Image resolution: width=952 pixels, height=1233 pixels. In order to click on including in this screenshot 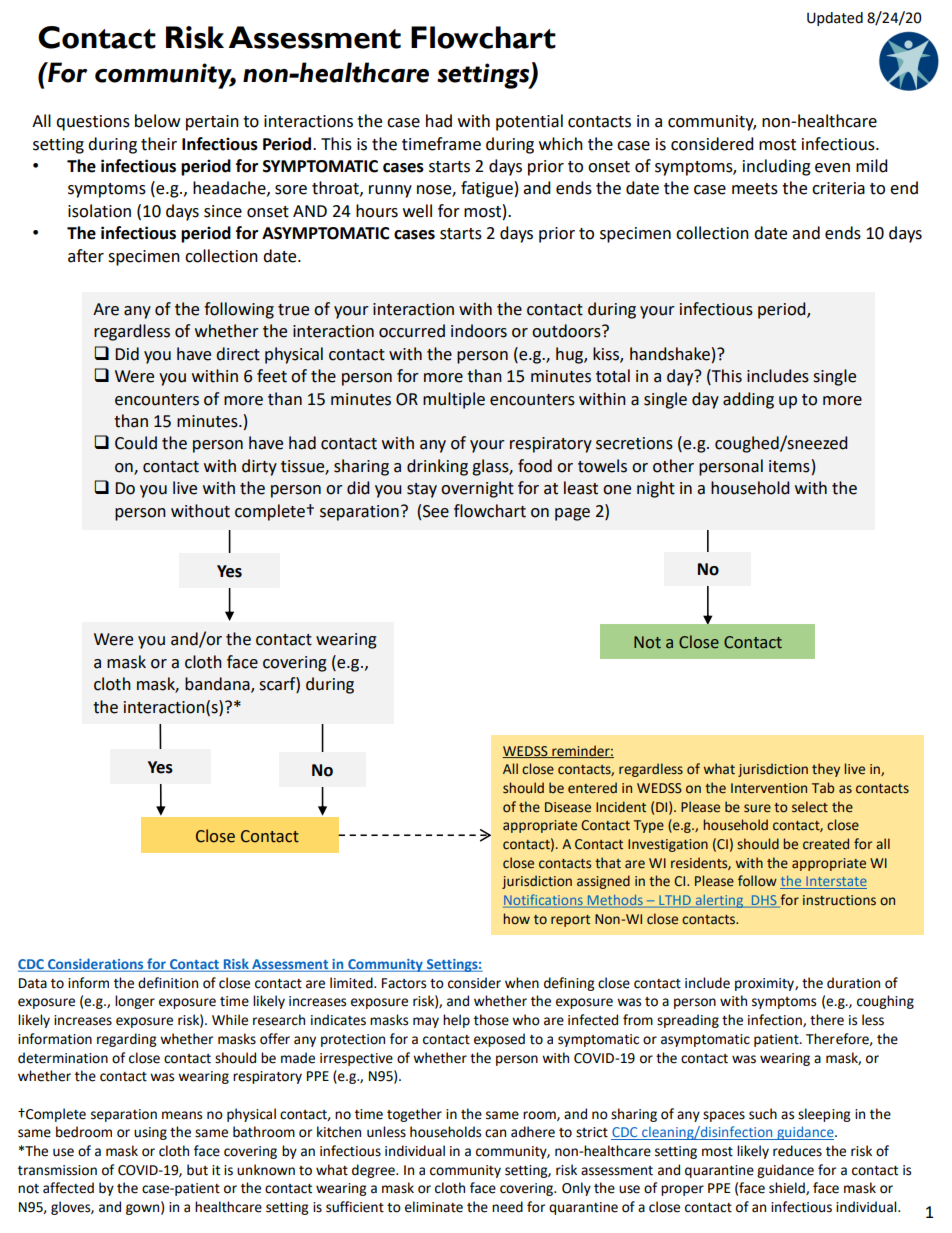, I will do `click(777, 167)`.
